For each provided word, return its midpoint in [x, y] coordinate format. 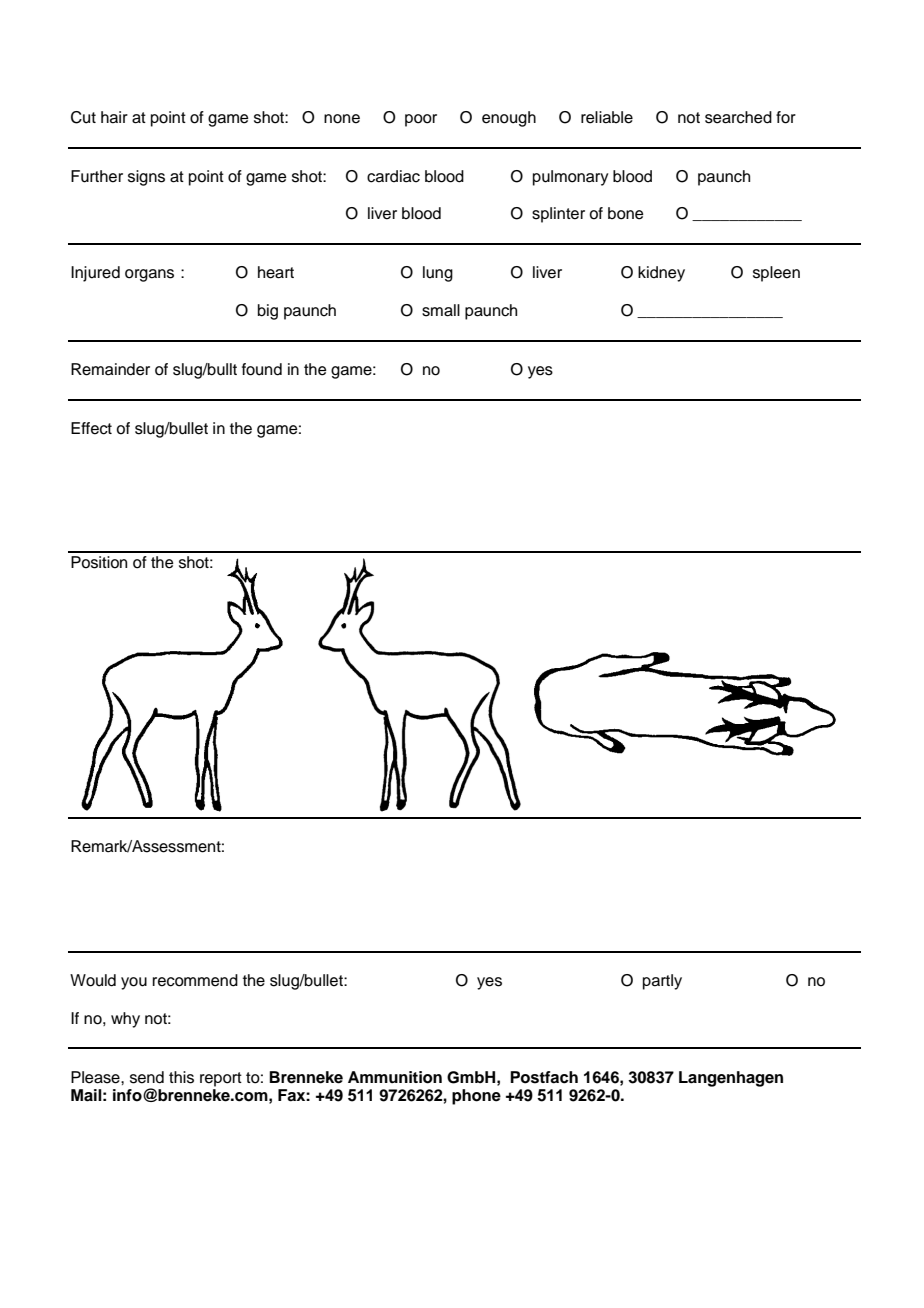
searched [738, 117]
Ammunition [395, 1077]
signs [146, 178]
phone [476, 1097]
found [262, 369]
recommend [195, 980]
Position [99, 562]
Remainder [110, 369]
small [441, 310]
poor [421, 120]
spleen [776, 274]
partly [662, 982]
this [181, 1077]
